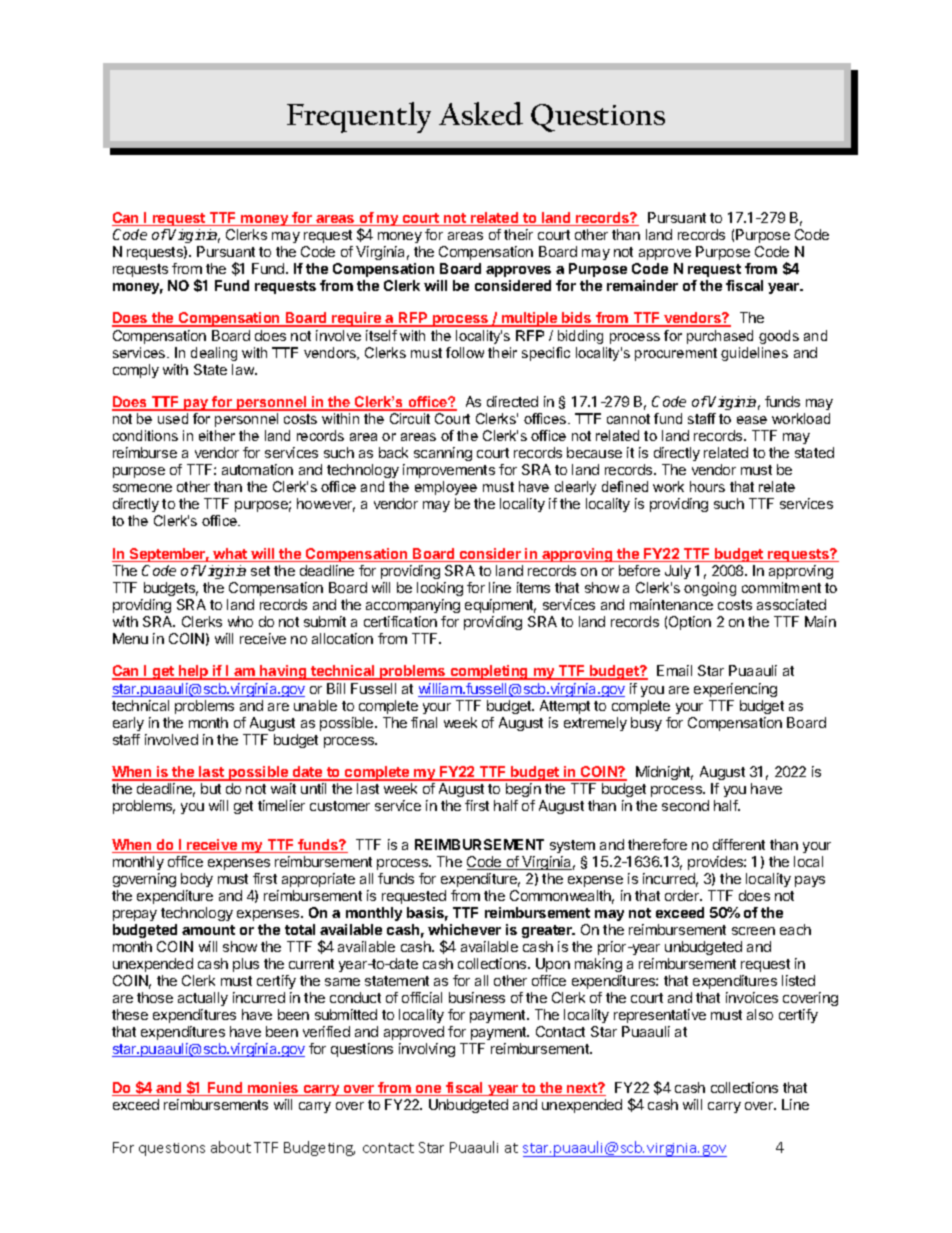 This screenshot has height=1233, width=952. I want to click on either, so click(217, 435).
